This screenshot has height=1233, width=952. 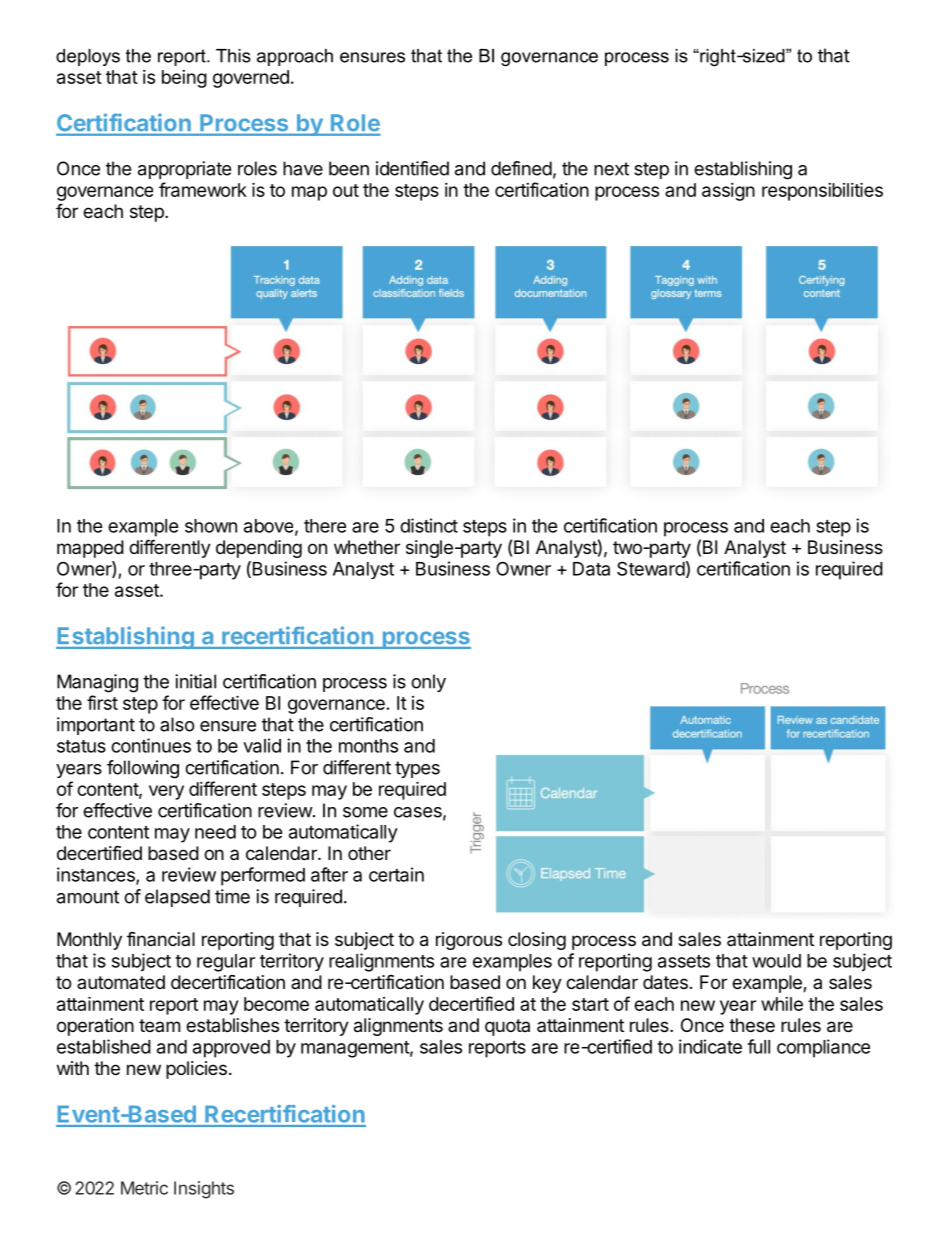 What do you see at coordinates (161, 939) in the screenshot?
I see `financial` at bounding box center [161, 939].
